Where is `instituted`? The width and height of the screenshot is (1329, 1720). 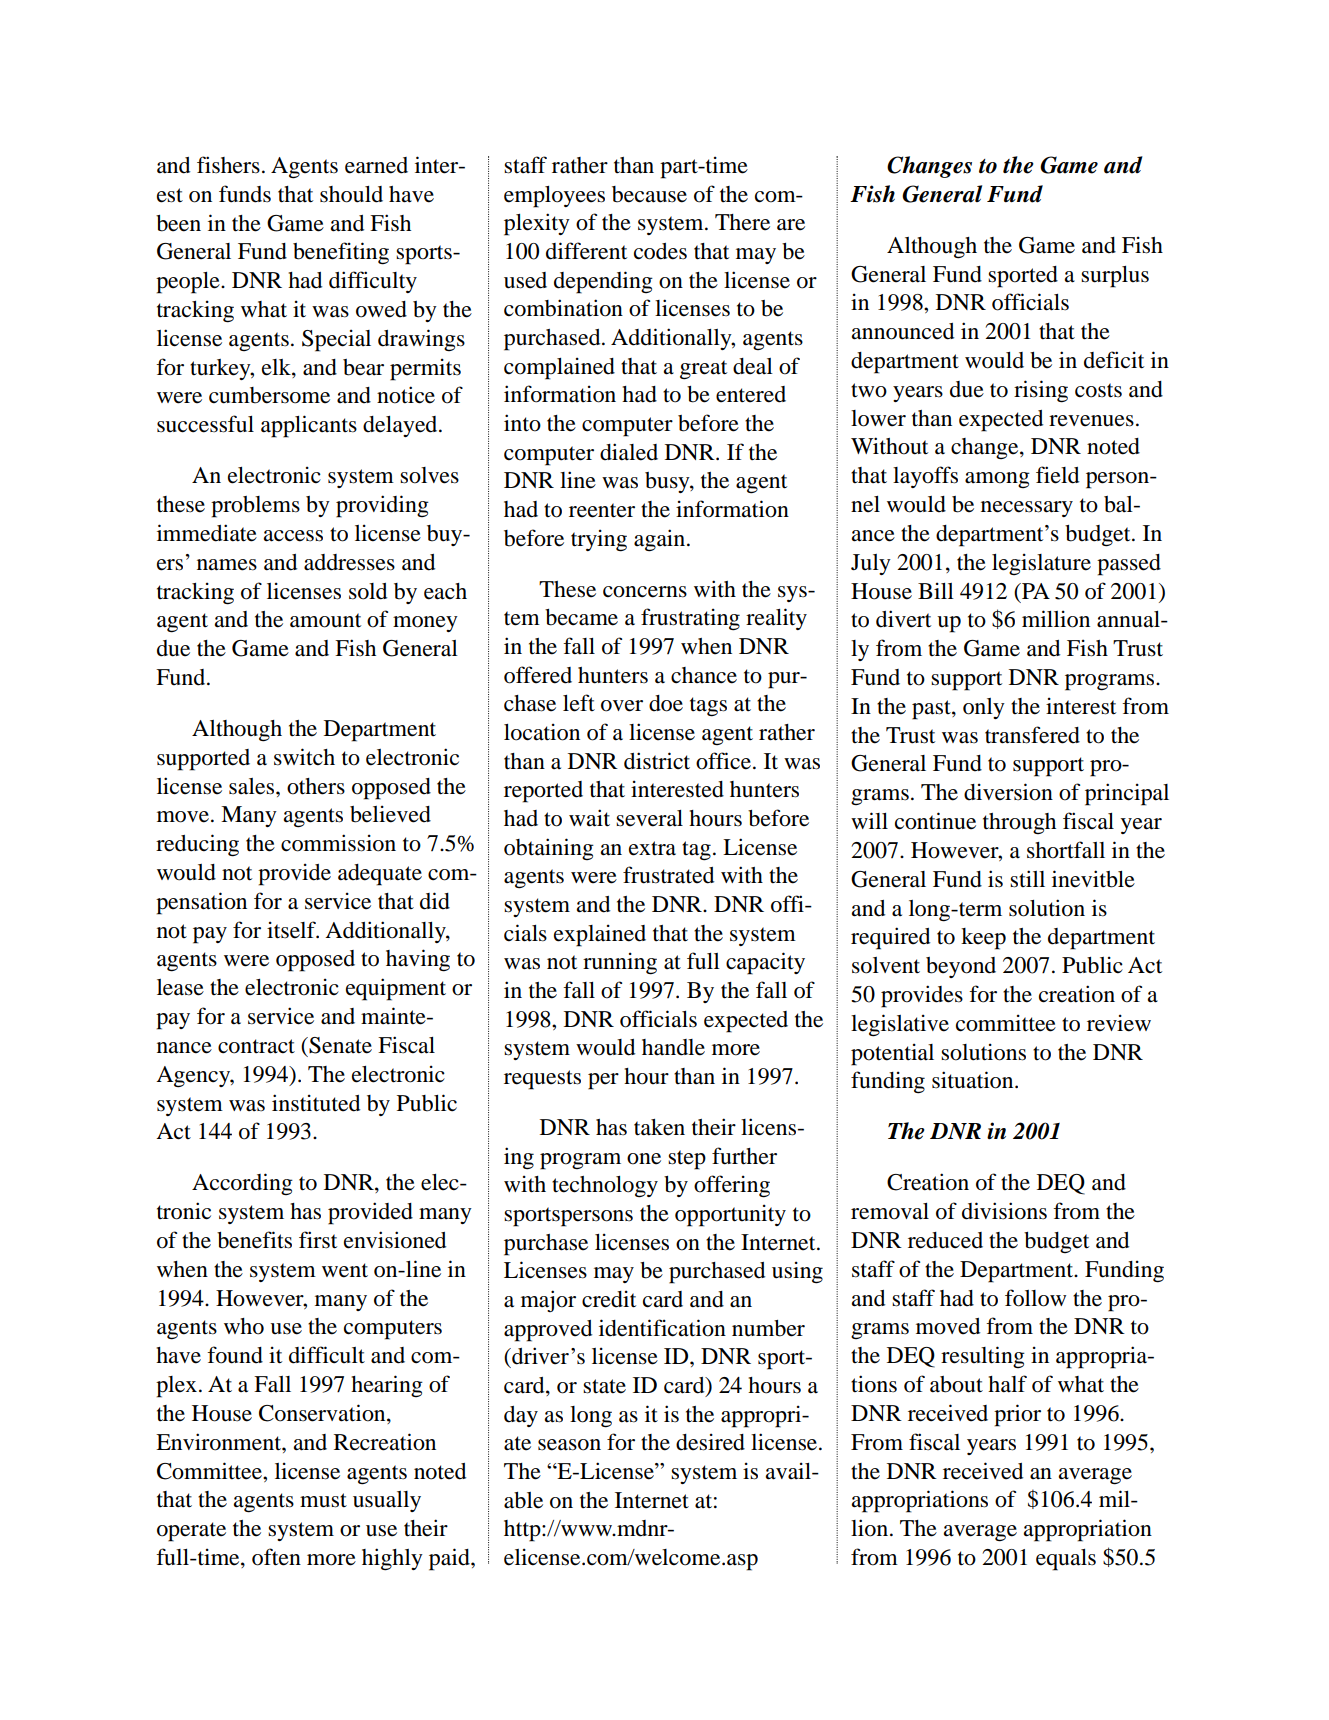
instituted is located at coordinates (316, 1103).
